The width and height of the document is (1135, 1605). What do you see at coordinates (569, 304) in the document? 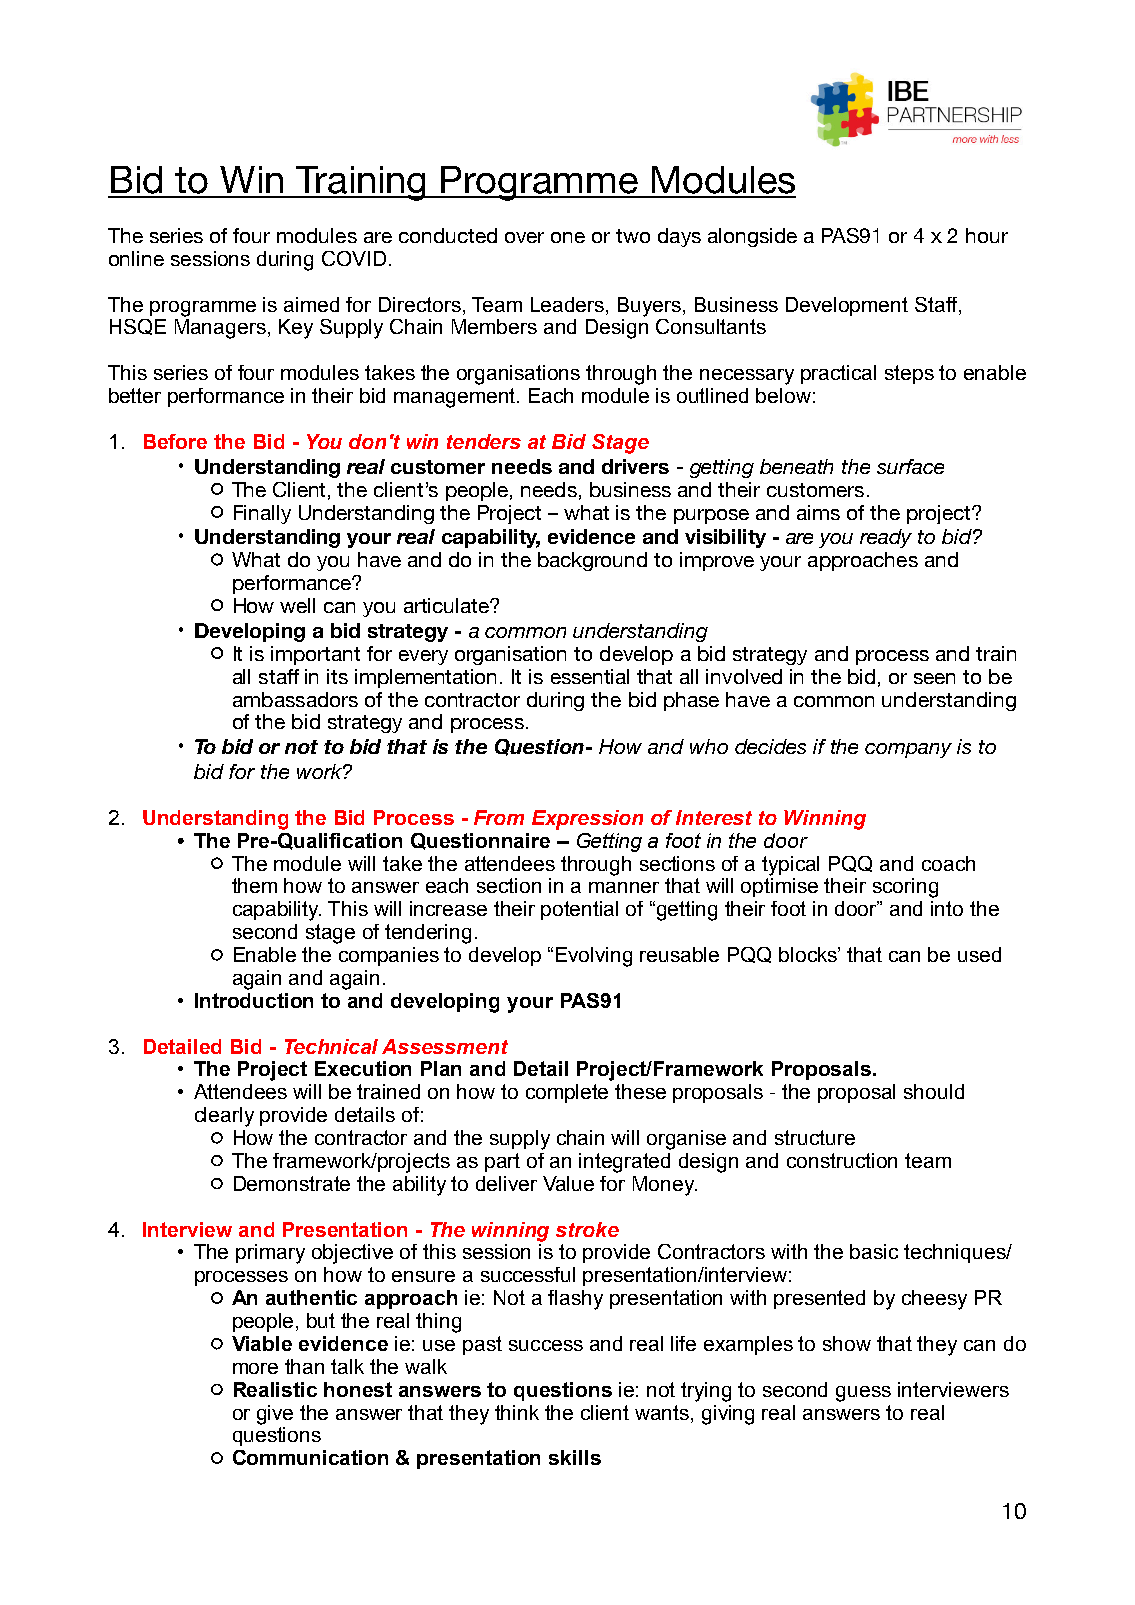
I see `Leaders` at bounding box center [569, 304].
